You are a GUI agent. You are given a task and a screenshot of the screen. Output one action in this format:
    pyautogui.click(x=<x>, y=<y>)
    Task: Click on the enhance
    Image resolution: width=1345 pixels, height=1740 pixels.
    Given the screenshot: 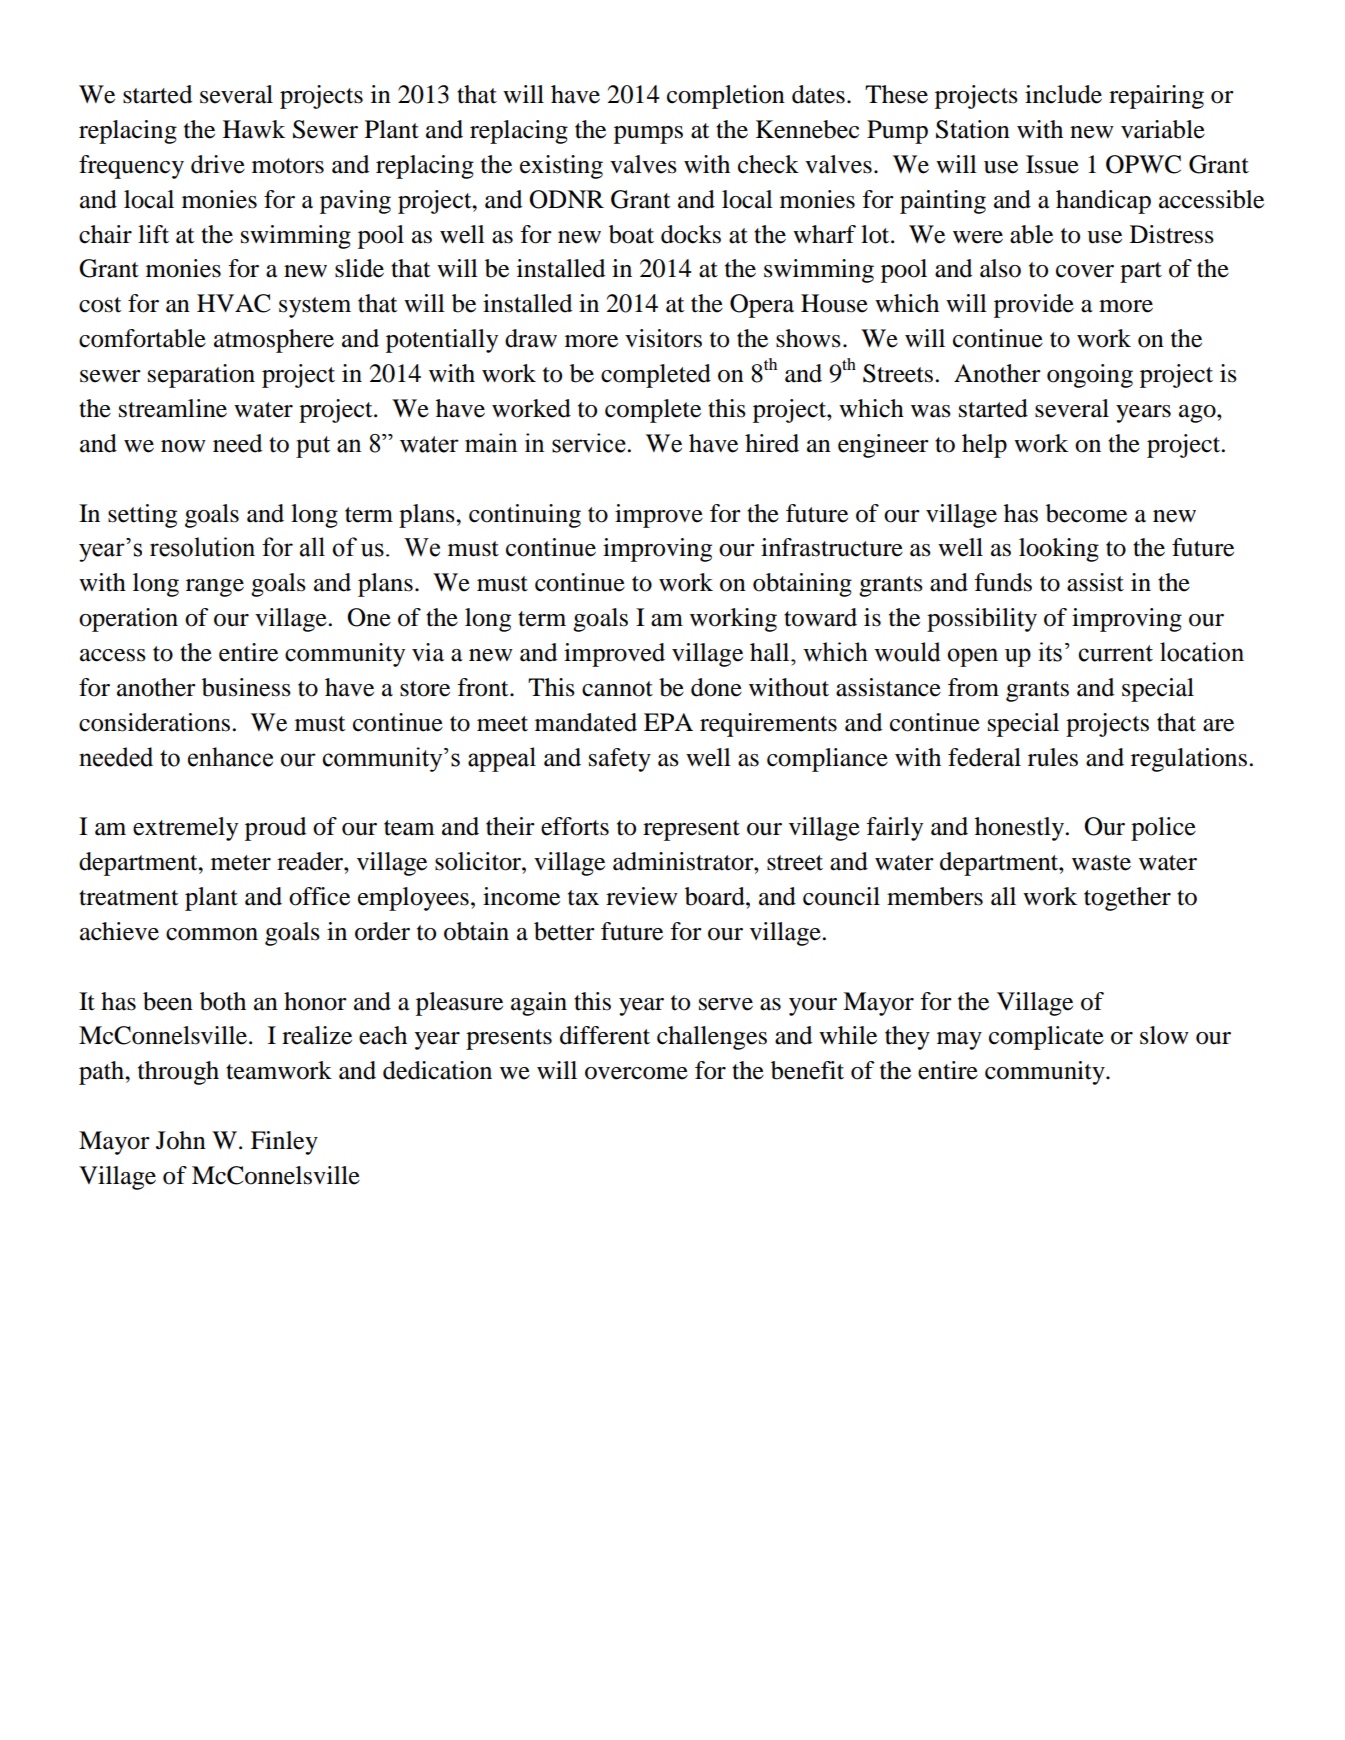 What is the action you would take?
    pyautogui.click(x=230, y=757)
